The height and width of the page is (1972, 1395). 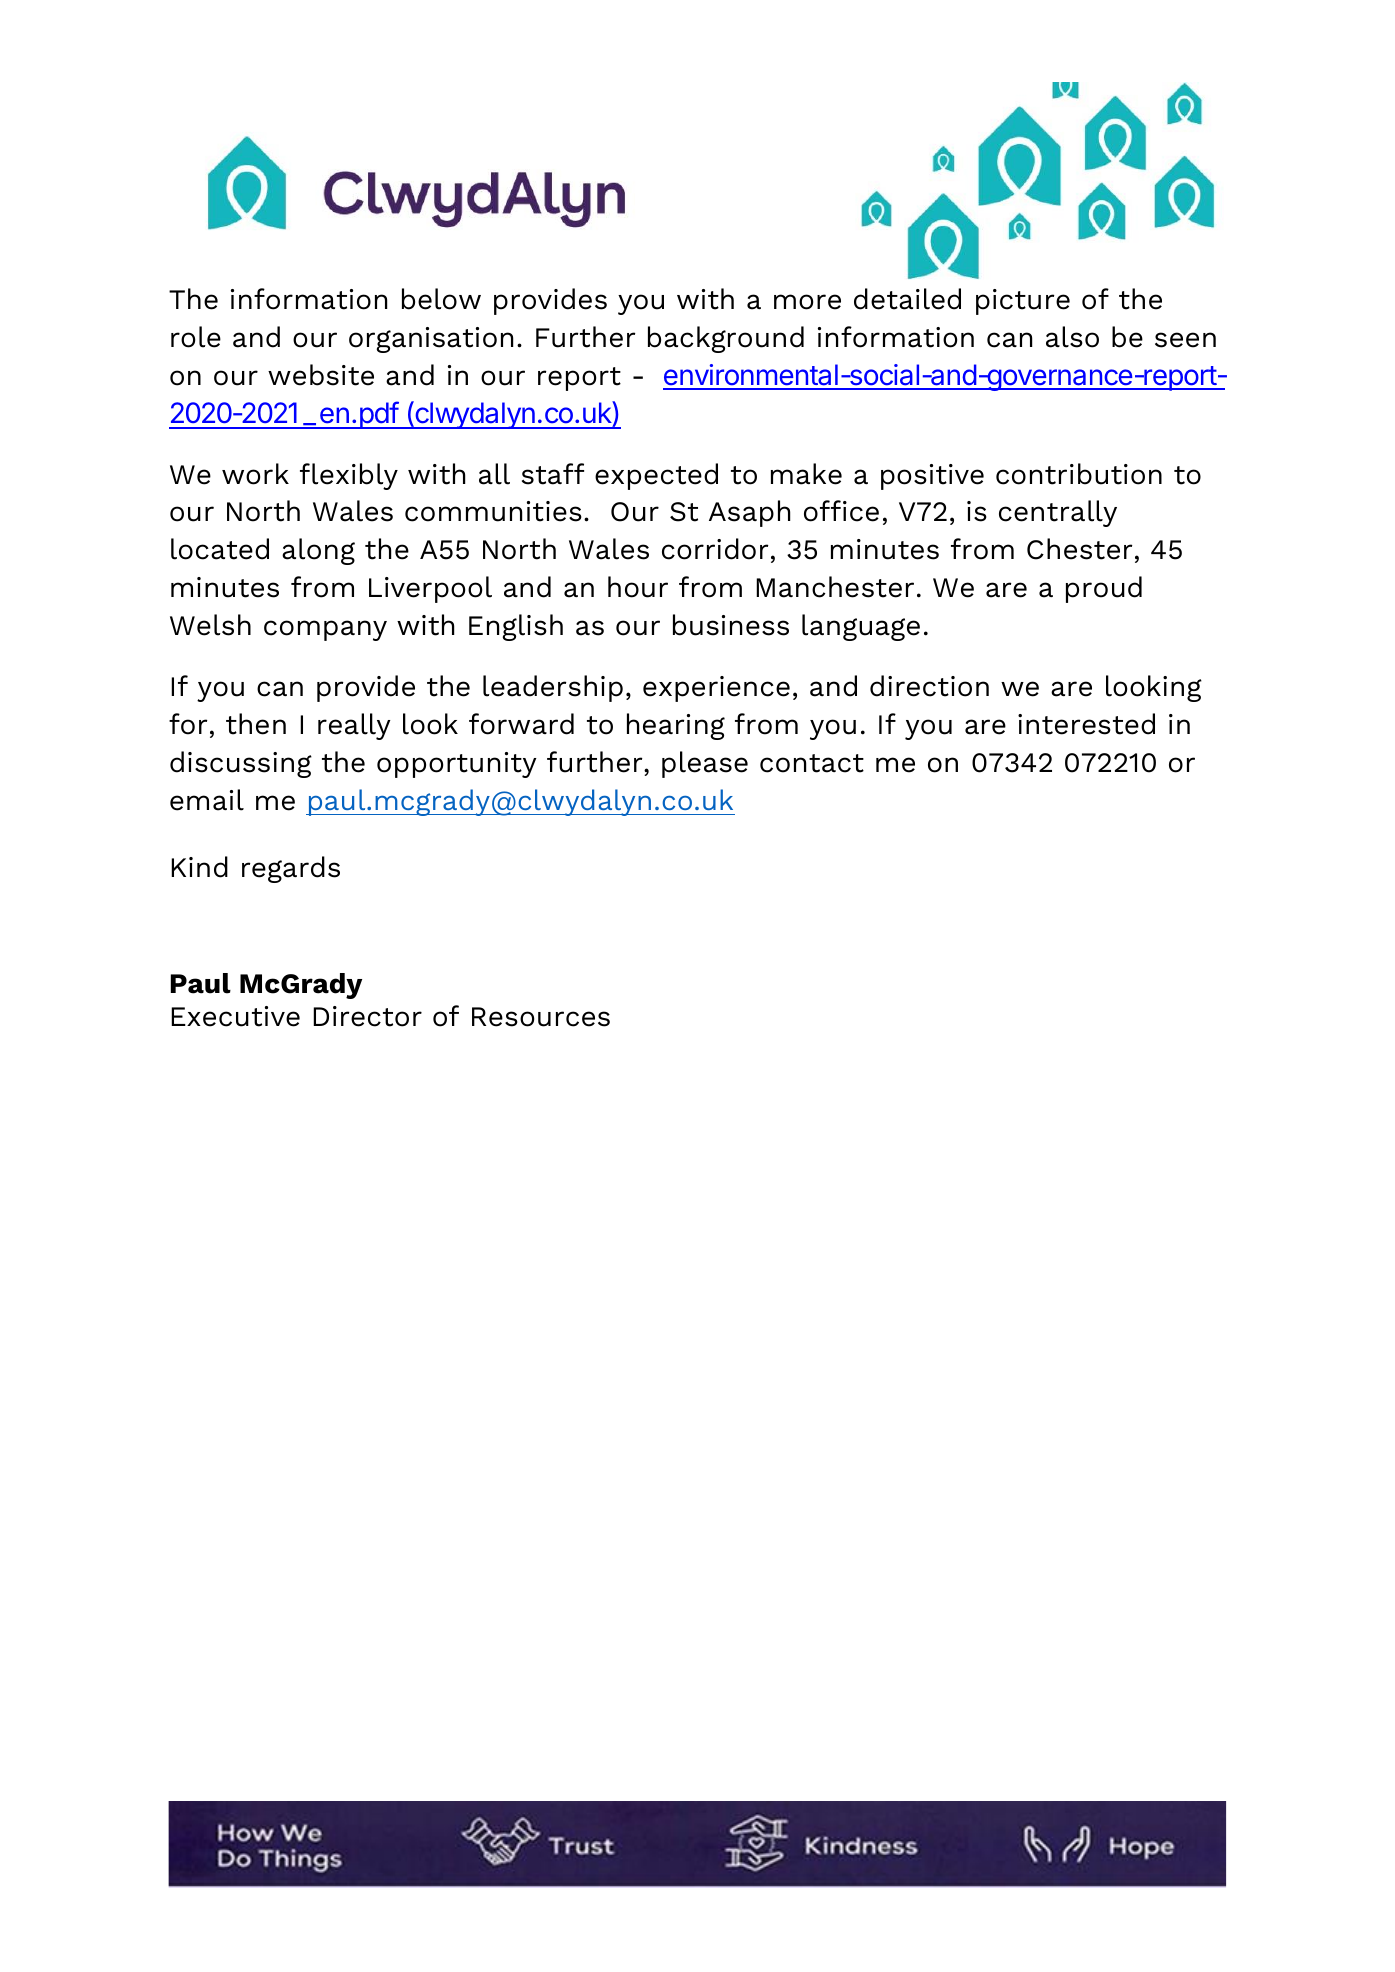 I want to click on please, so click(x=705, y=764).
